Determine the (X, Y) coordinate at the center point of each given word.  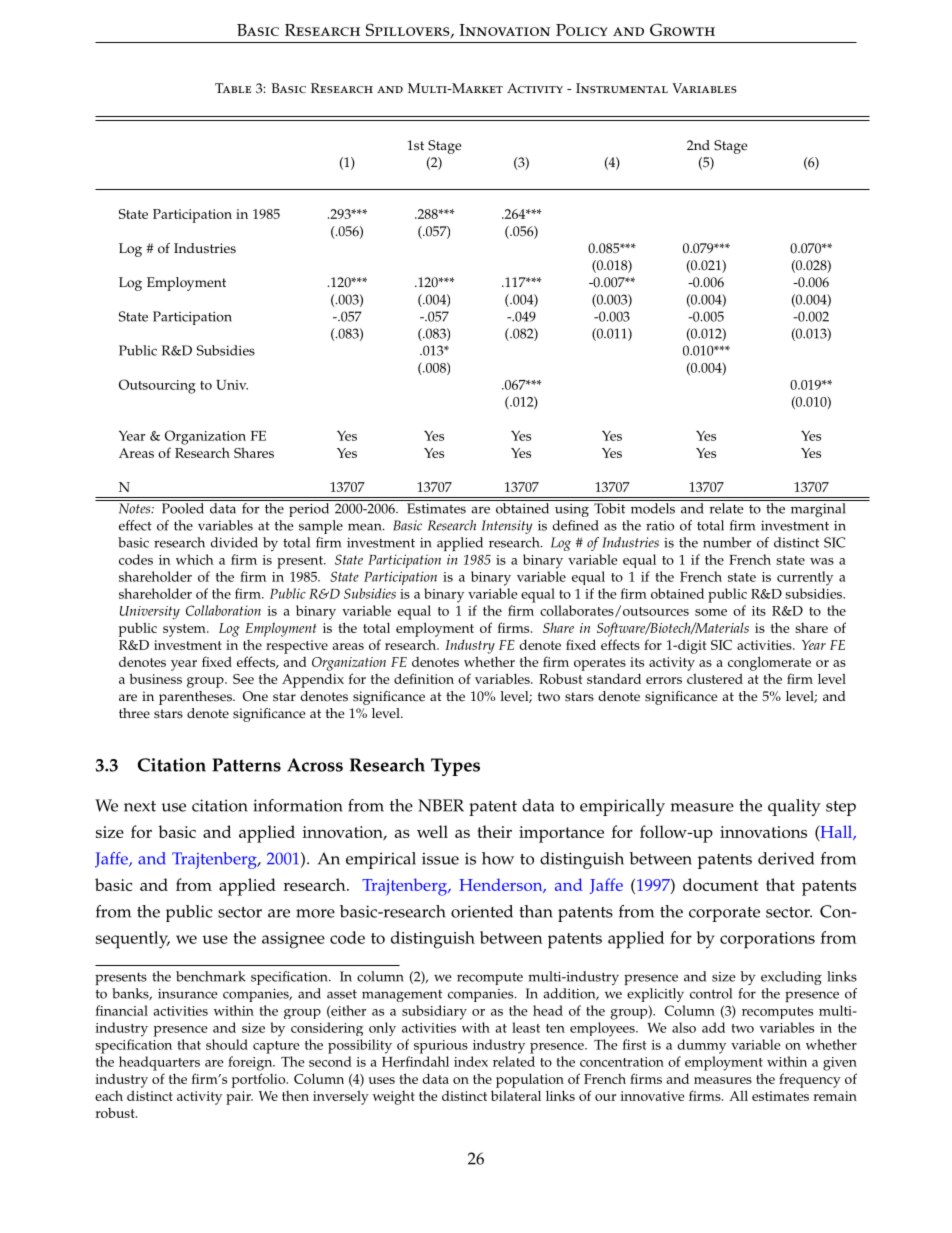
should (227, 1044)
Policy (581, 30)
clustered (715, 678)
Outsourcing (157, 386)
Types (455, 767)
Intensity (507, 527)
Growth (682, 29)
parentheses (196, 698)
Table (233, 88)
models (653, 508)
